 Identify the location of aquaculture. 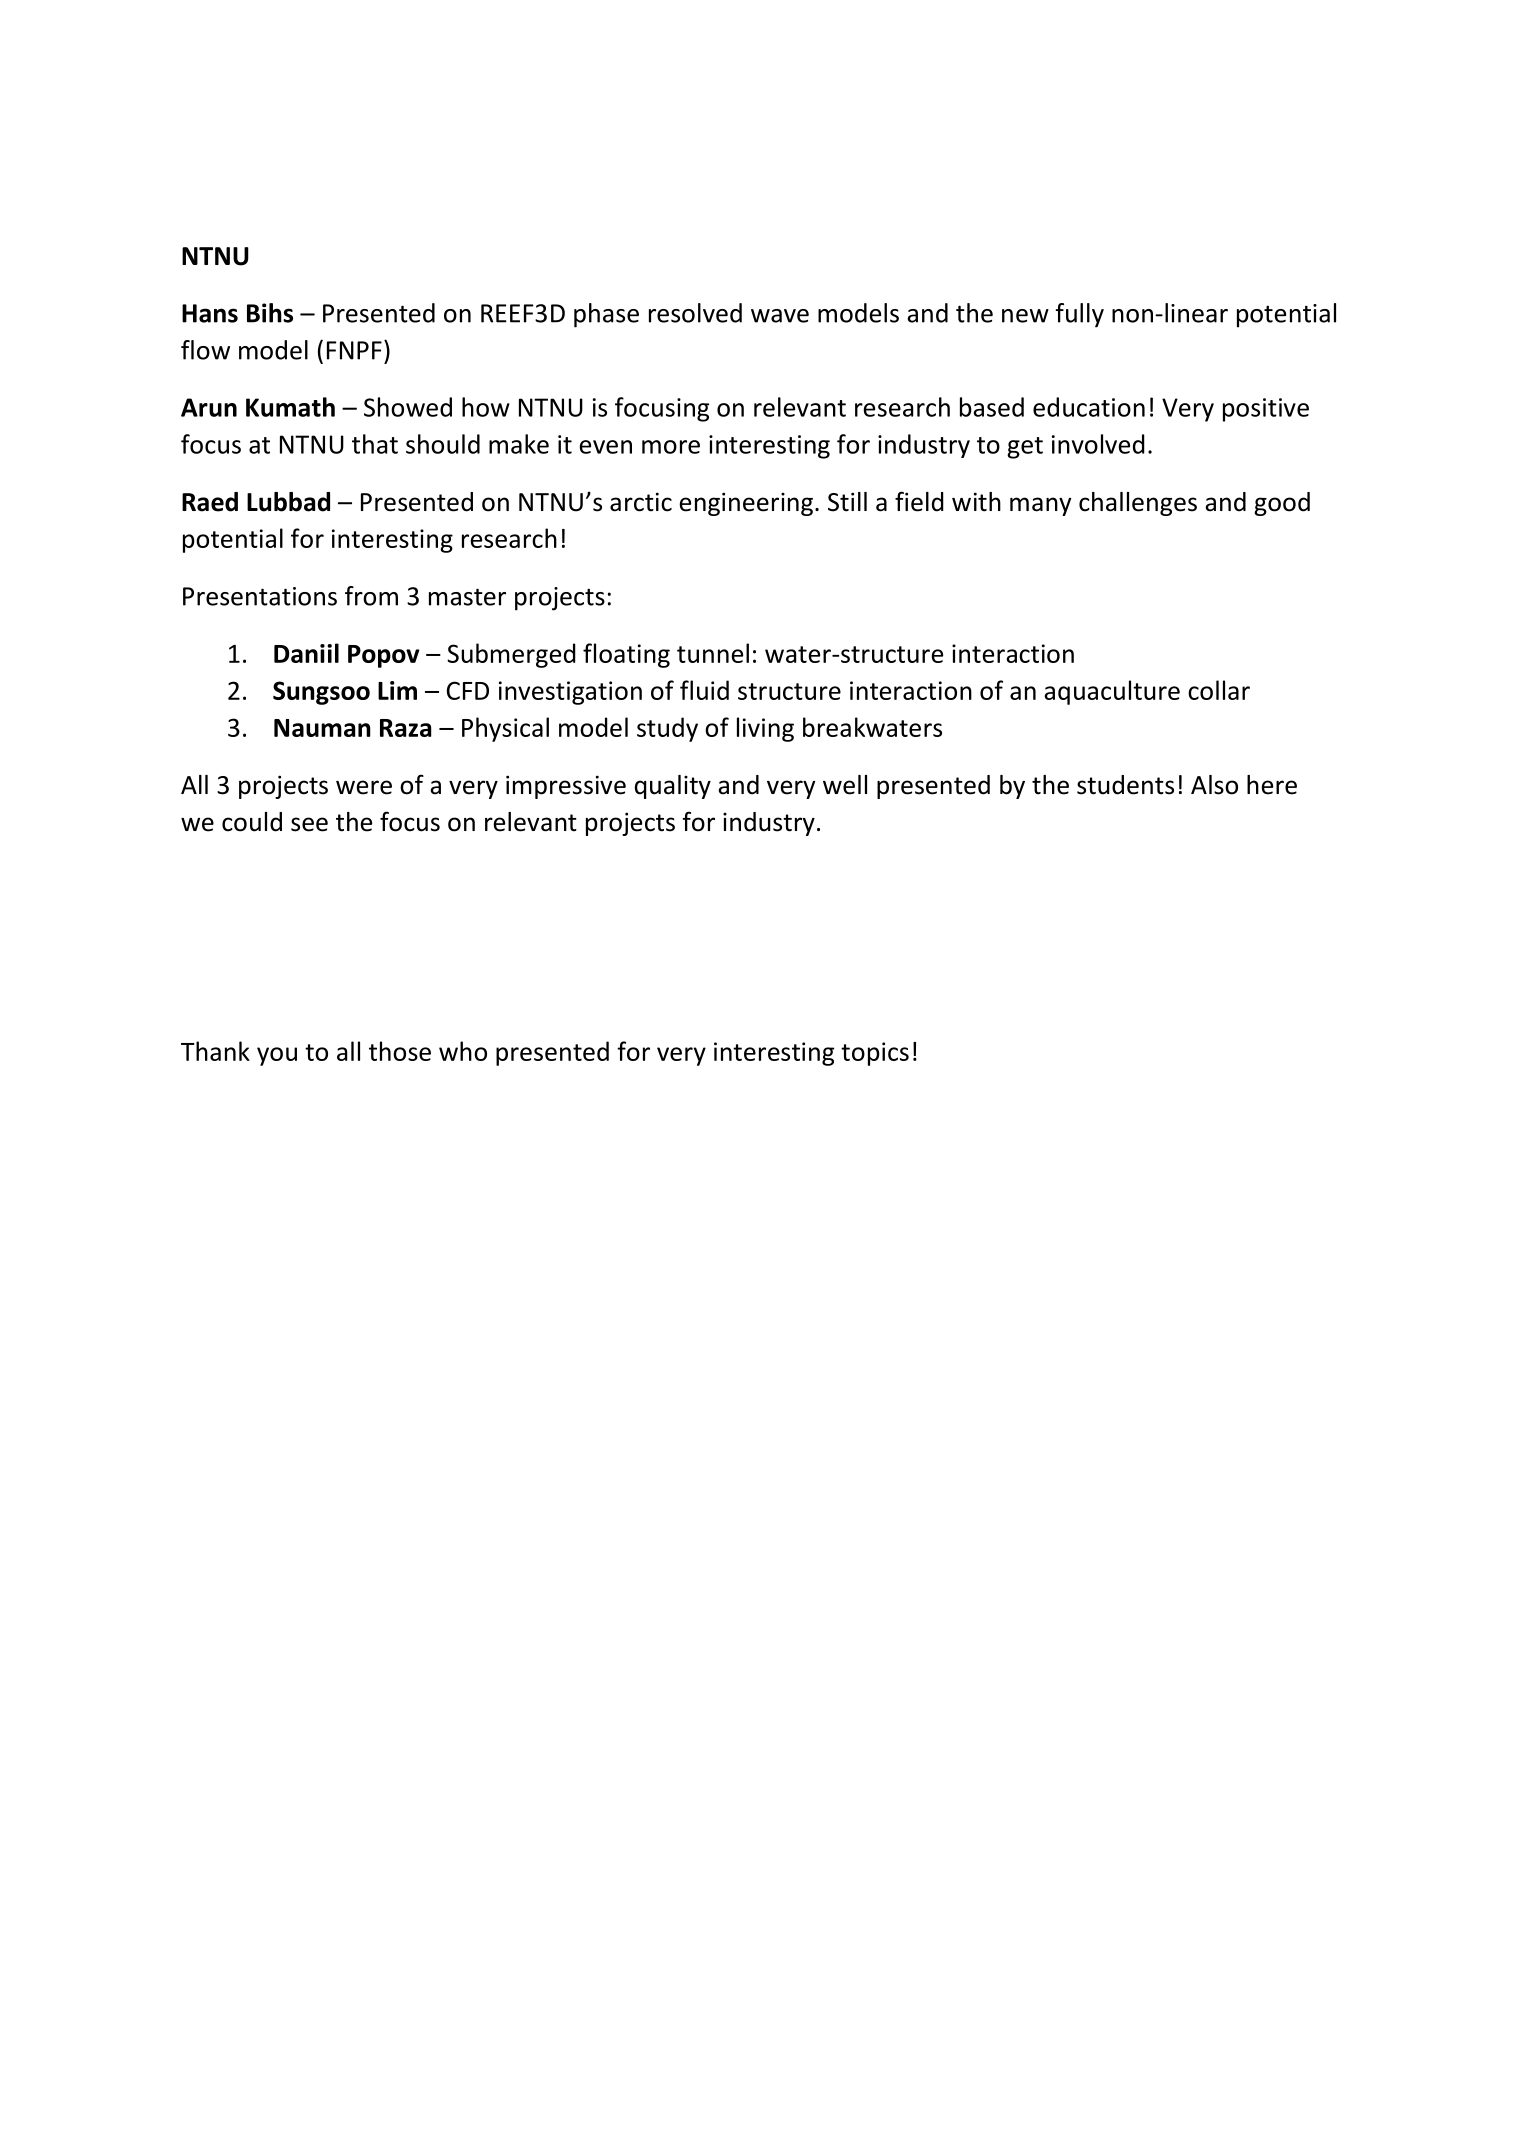
(1112, 692).
